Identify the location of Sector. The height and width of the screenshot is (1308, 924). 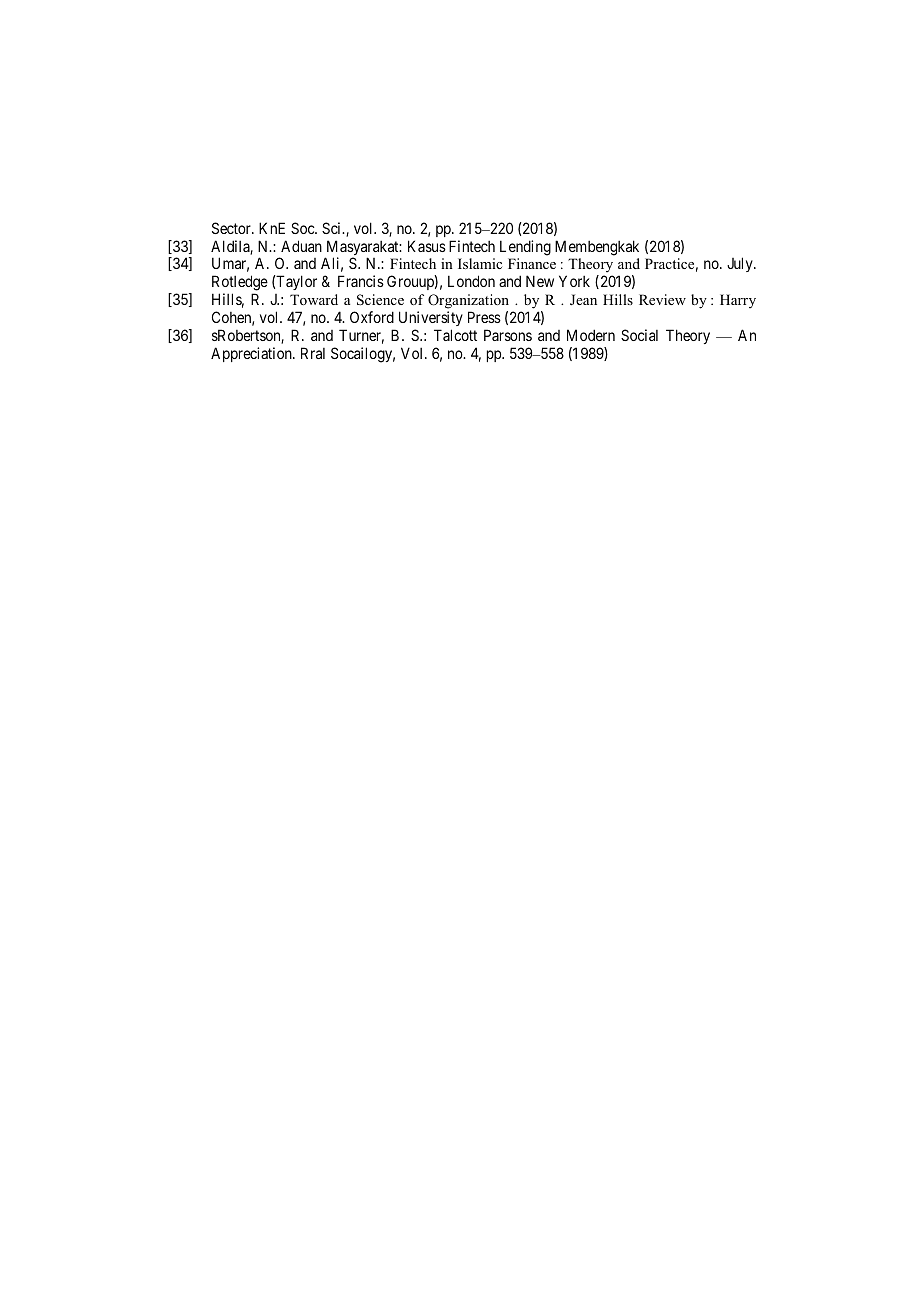
(232, 228).
